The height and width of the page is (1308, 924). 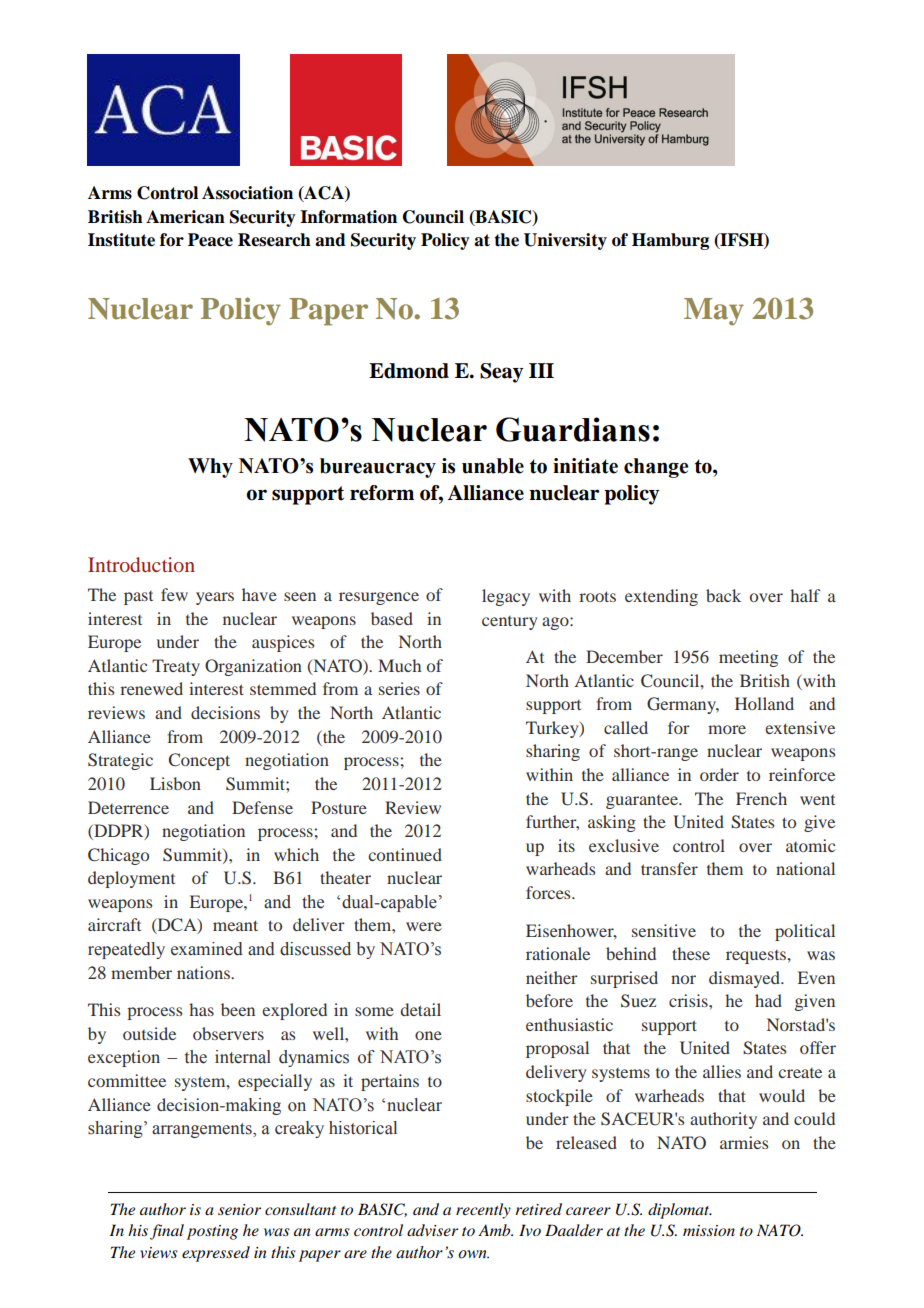 What do you see at coordinates (399, 688) in the page?
I see `series` at bounding box center [399, 688].
